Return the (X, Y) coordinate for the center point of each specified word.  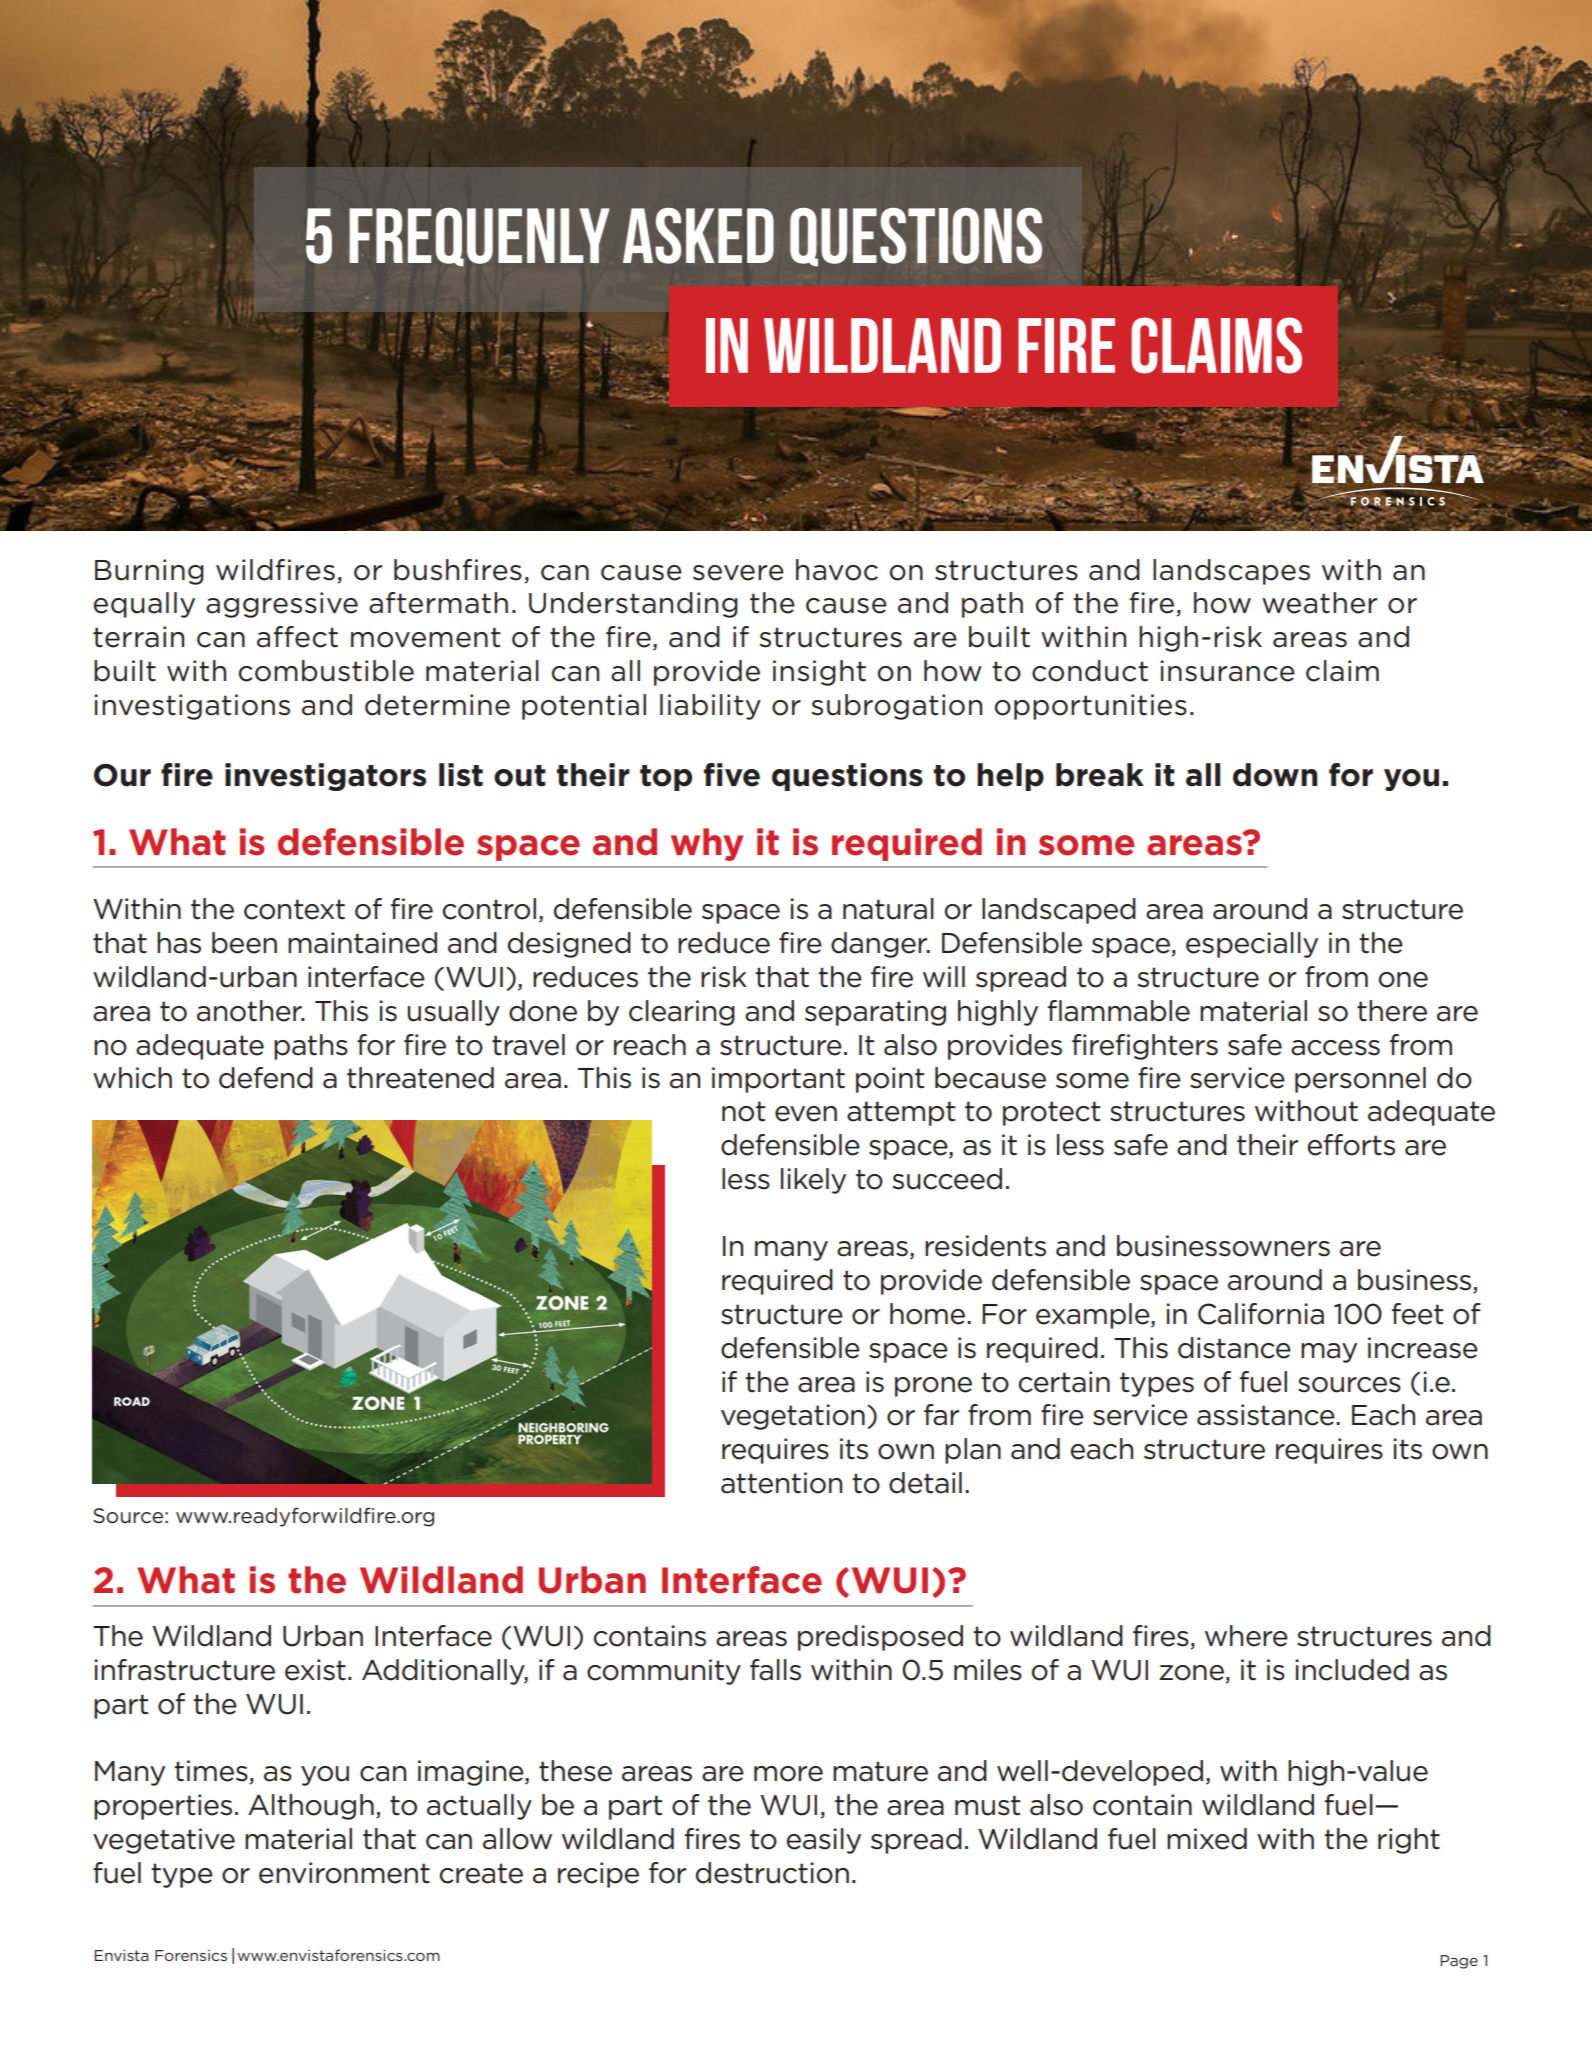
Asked (698, 236)
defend (266, 1078)
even (806, 1114)
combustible (326, 671)
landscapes (1231, 572)
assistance (1267, 1415)
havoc (837, 570)
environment (344, 1873)
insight (819, 673)
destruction (772, 1873)
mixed (1207, 1839)
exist (315, 1670)
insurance (1227, 671)
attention (781, 1483)
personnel (1360, 1080)
